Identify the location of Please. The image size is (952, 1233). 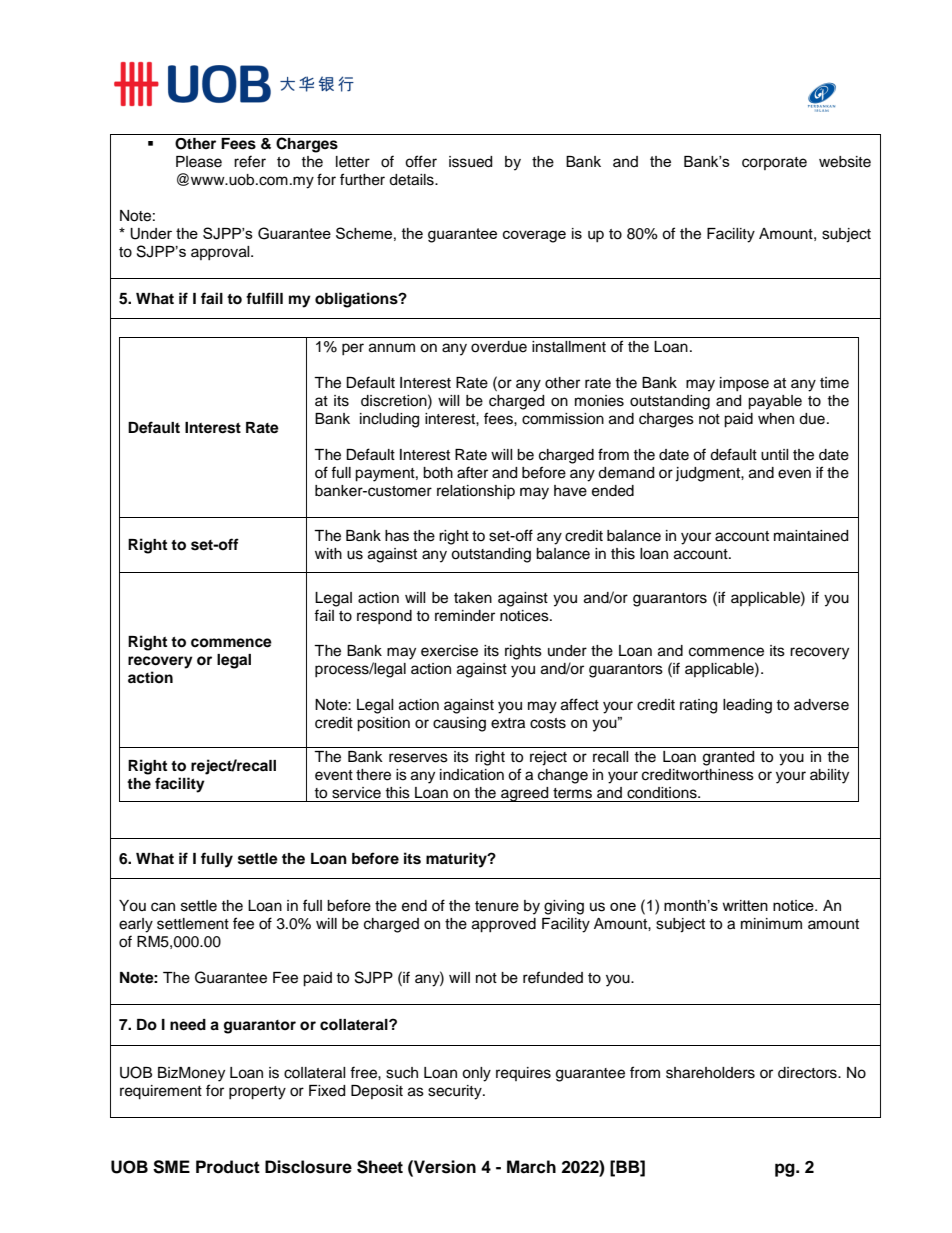
(199, 162).
